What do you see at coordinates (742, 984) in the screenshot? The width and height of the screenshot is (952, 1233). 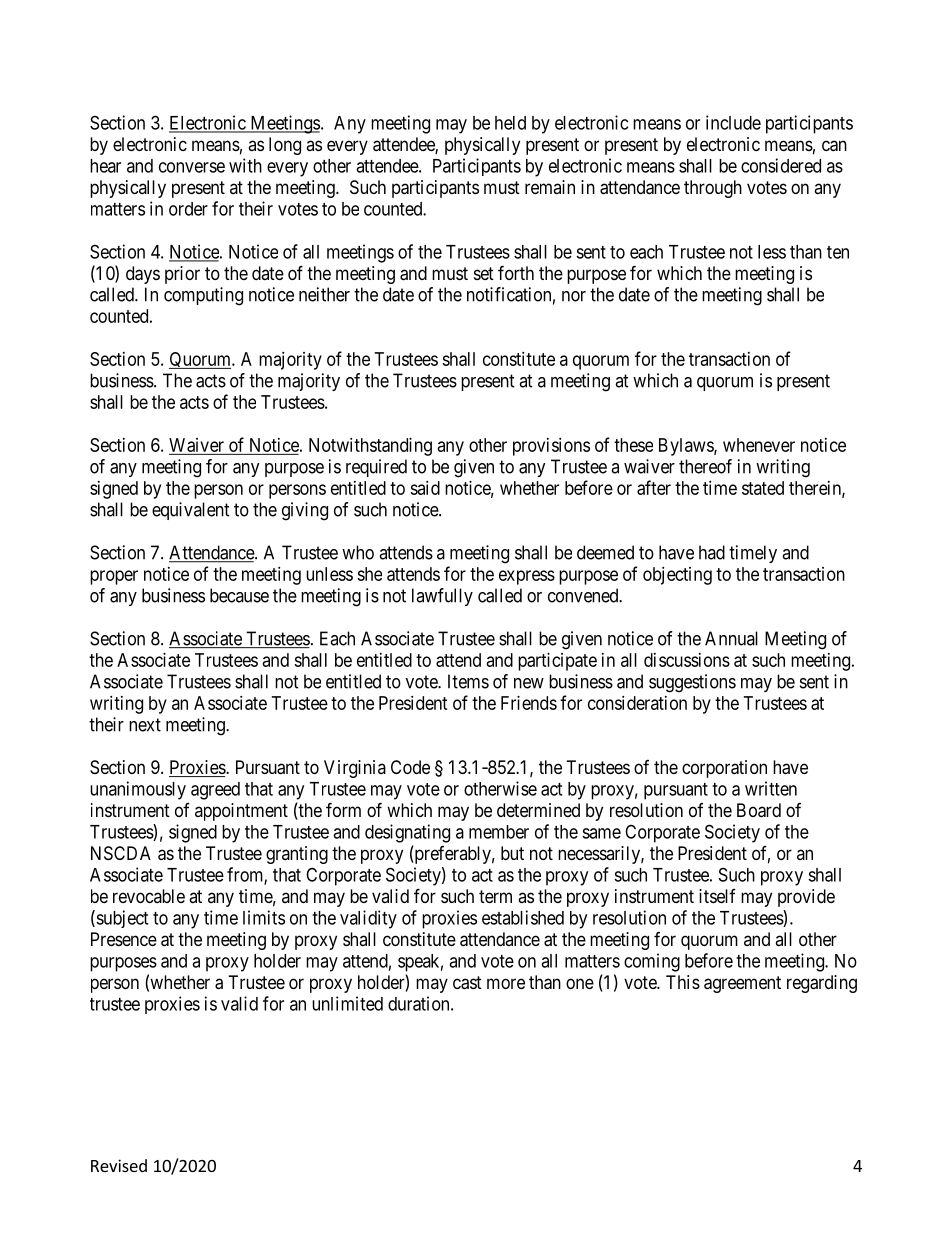 I see `agreement` at bounding box center [742, 984].
